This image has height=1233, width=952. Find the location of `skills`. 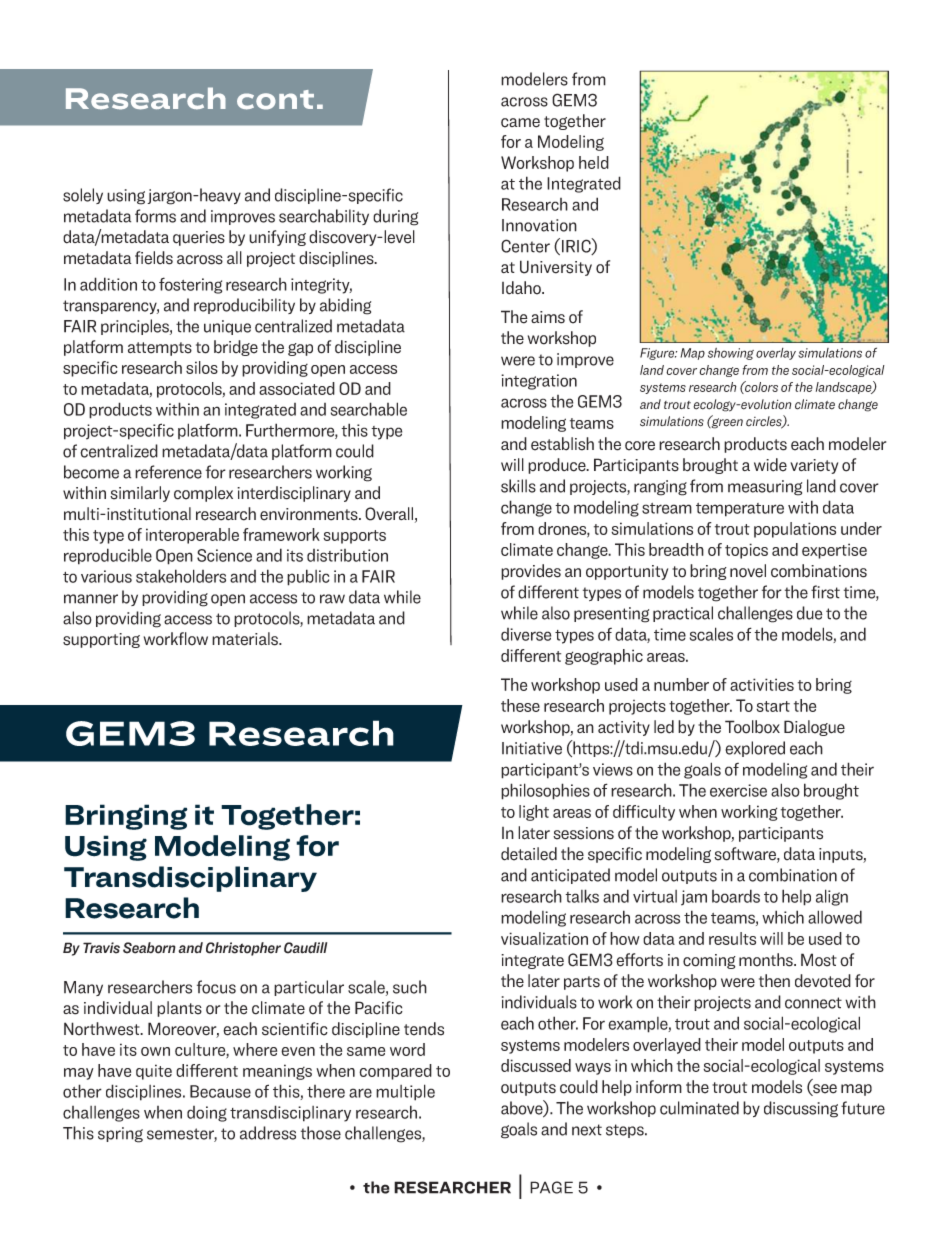

skills is located at coordinates (518, 486).
